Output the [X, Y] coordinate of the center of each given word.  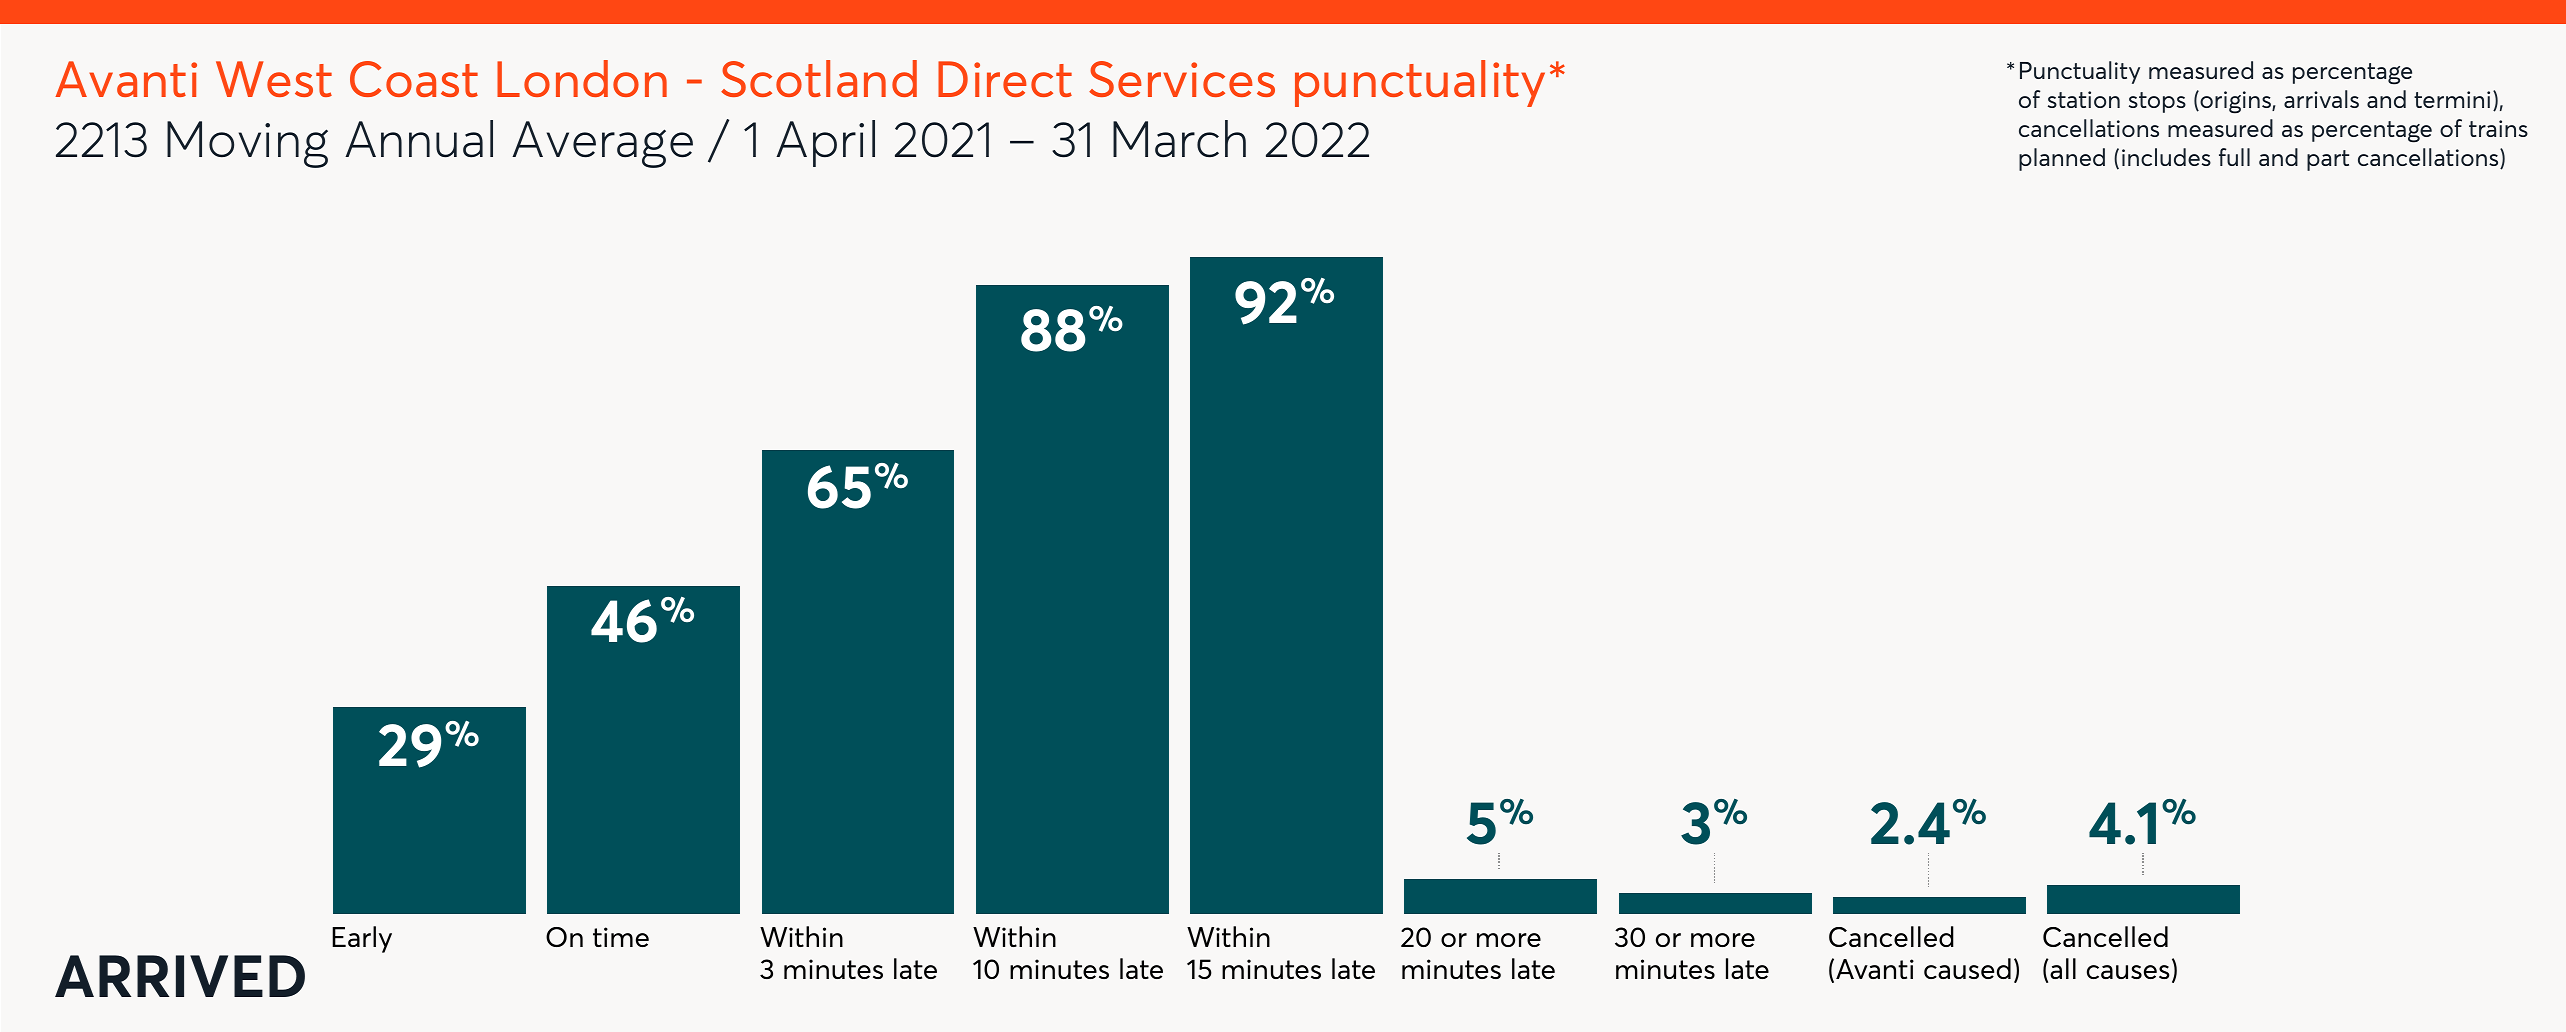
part [2328, 160]
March [1179, 139]
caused [1967, 968]
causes [2128, 972]
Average [602, 144]
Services [1182, 79]
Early [362, 939]
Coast [414, 79]
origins [2235, 102]
